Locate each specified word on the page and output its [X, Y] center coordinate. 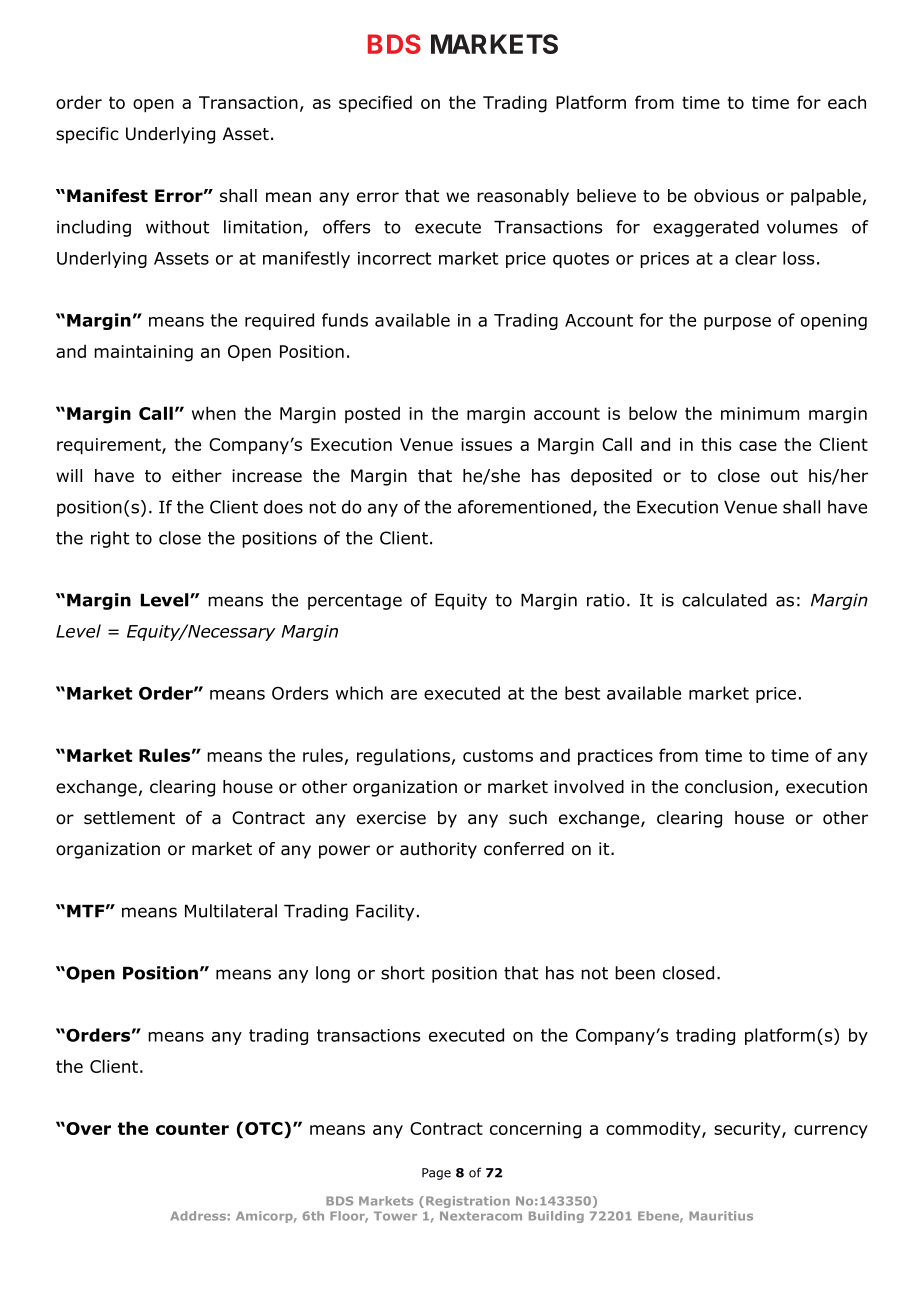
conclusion [728, 787]
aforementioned [524, 507]
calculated [724, 600]
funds [345, 320]
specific [87, 135]
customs [498, 755]
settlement [129, 818]
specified [375, 104]
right [110, 539]
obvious [726, 196]
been [635, 973]
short [403, 973]
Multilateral [231, 911]
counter [192, 1128]
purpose [737, 323]
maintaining [143, 353]
